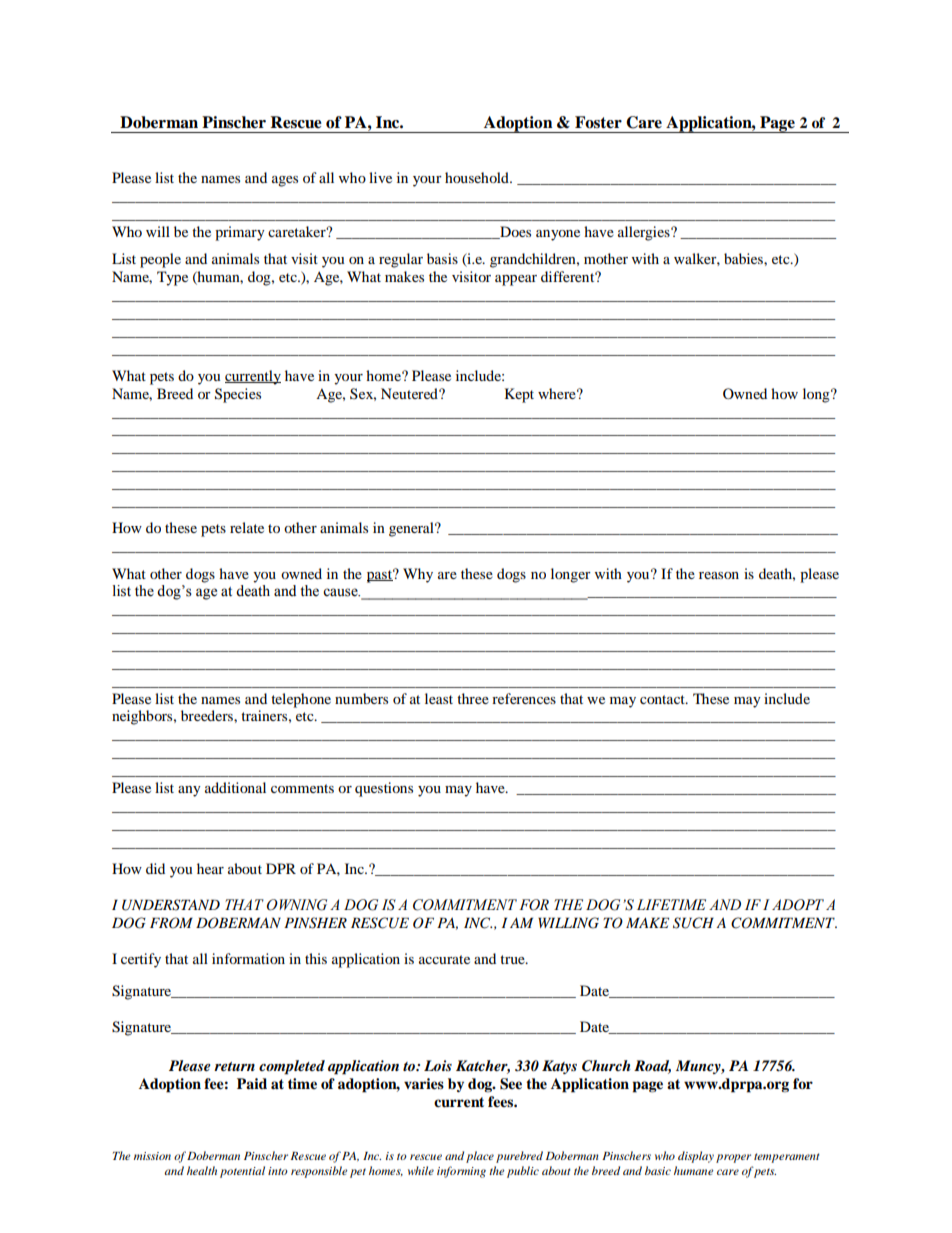  Describe the element at coordinates (202, 1170) in the screenshot. I see `health` at that location.
